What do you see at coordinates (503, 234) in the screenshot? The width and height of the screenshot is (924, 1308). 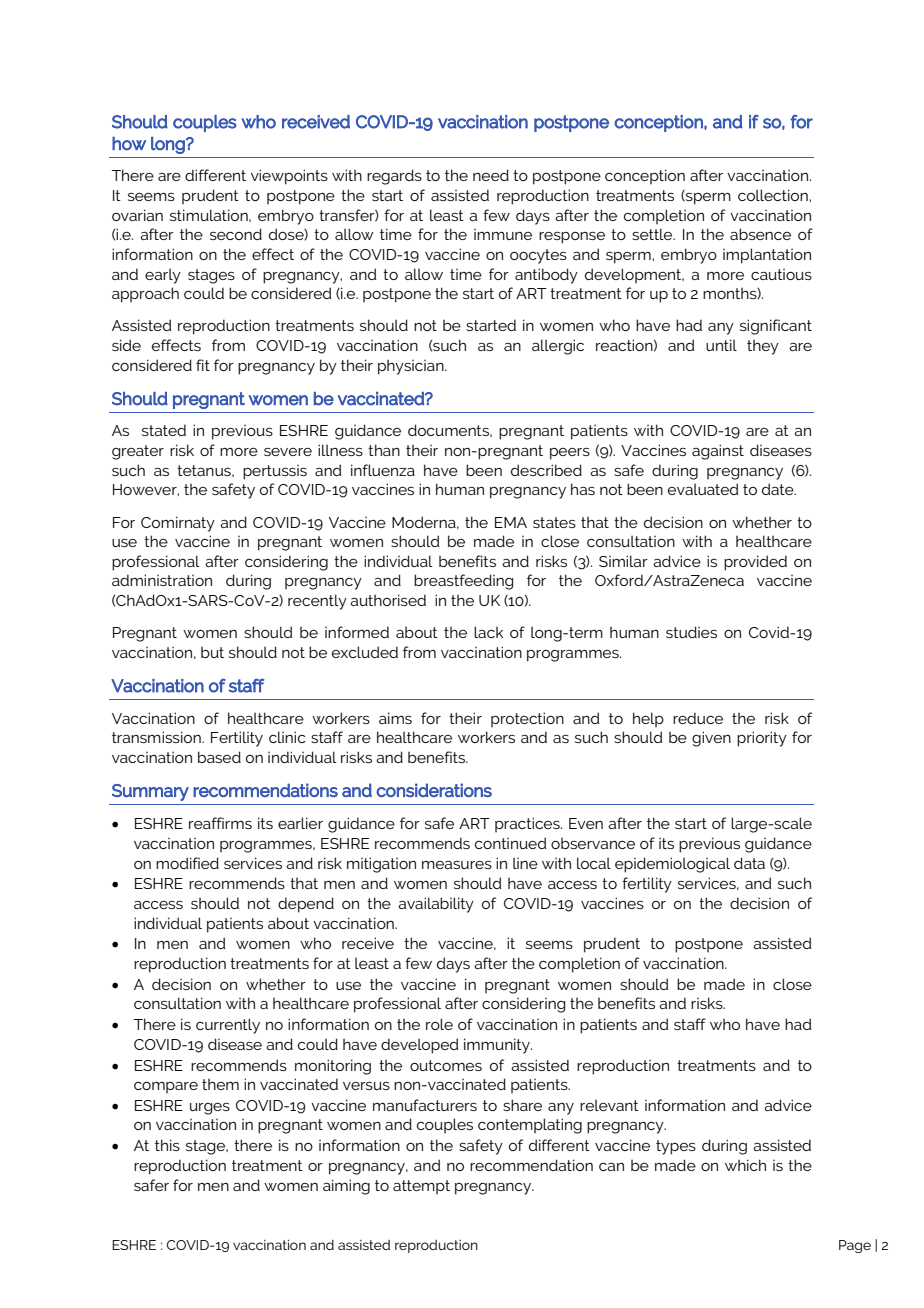 I see `immune` at bounding box center [503, 234].
